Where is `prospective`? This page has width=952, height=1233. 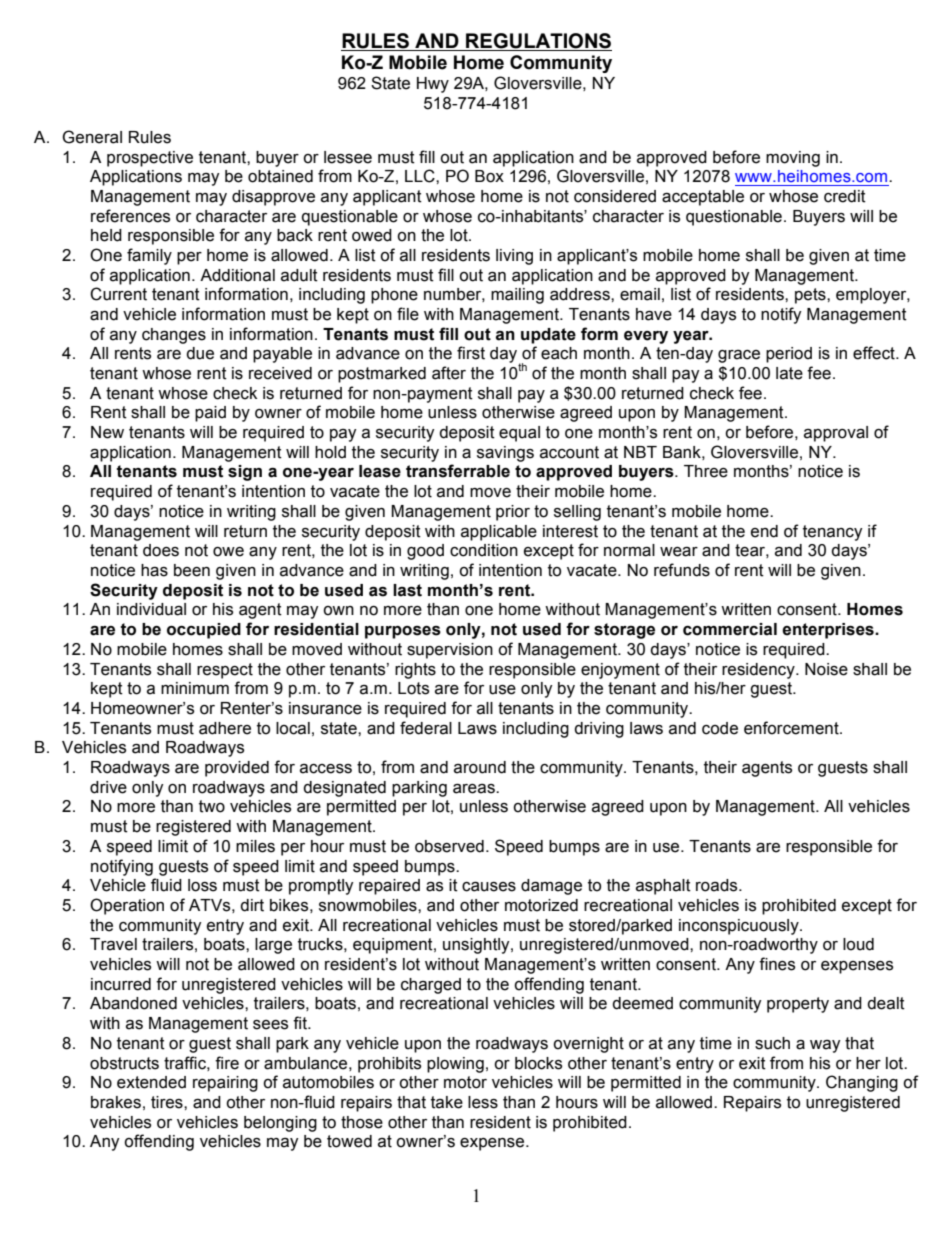 prospective is located at coordinates (150, 159).
